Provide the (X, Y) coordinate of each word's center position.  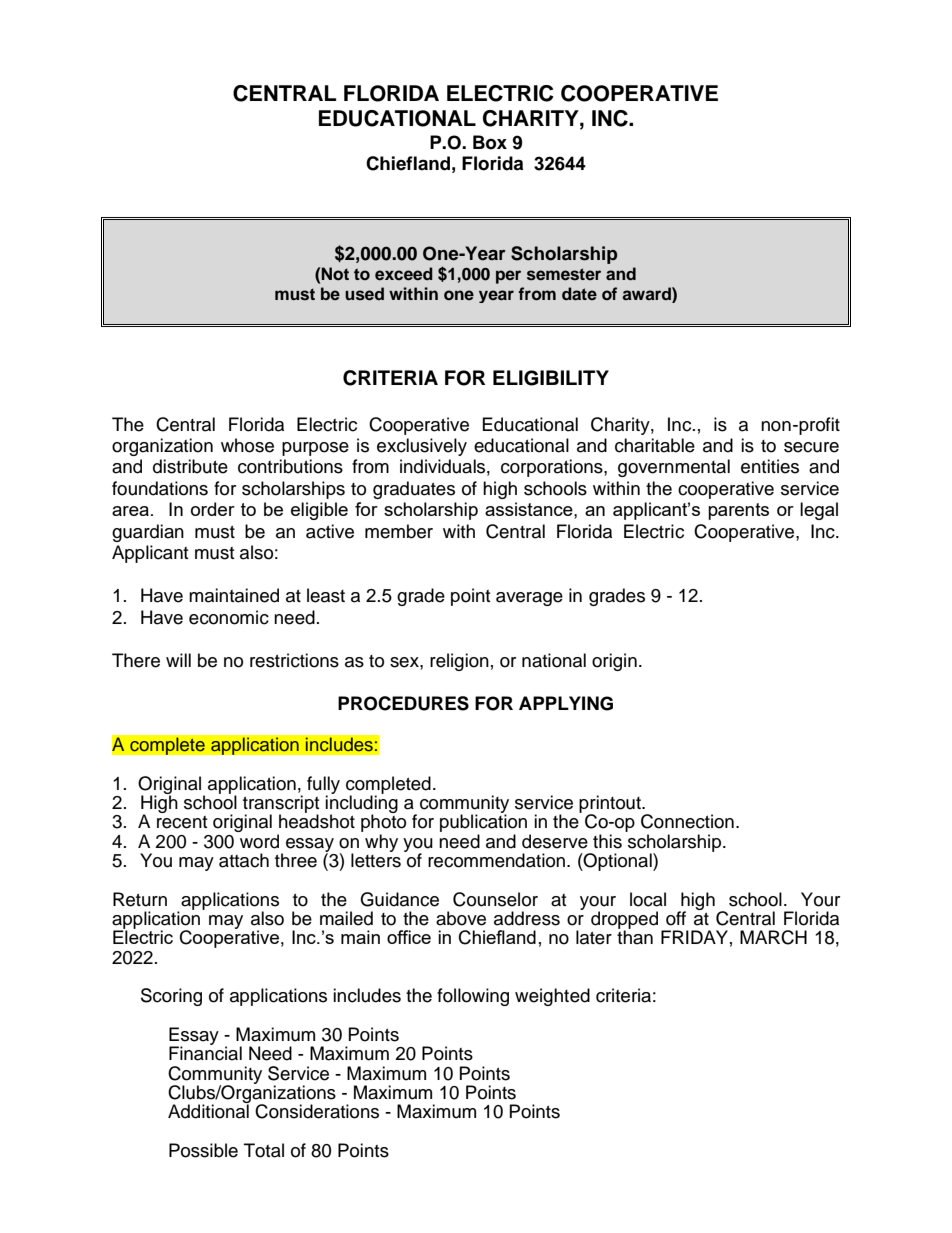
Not (335, 274)
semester (564, 274)
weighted (552, 997)
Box (490, 142)
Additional (209, 1110)
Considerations (317, 1111)
